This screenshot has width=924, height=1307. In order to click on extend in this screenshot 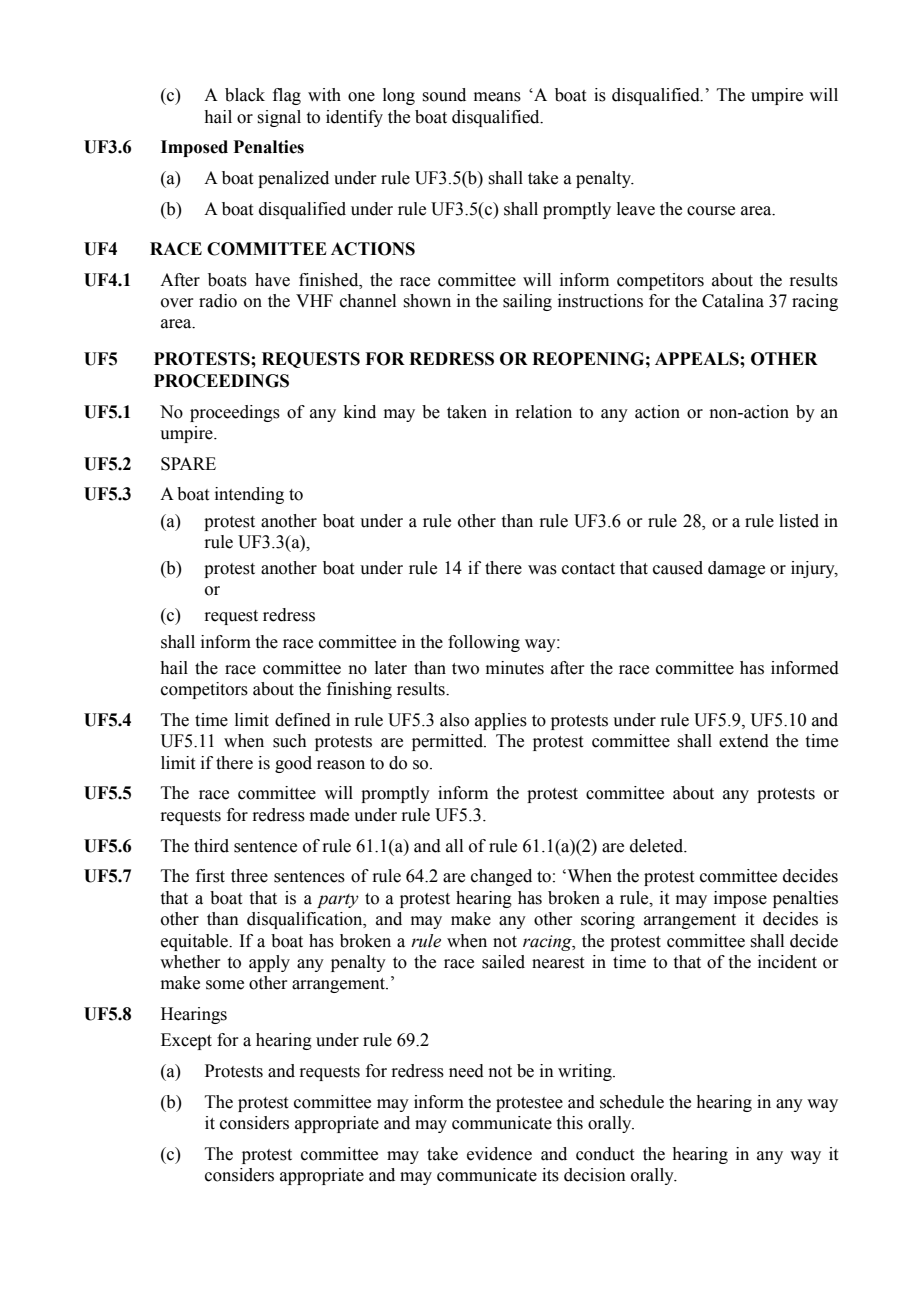, I will do `click(744, 741)`.
